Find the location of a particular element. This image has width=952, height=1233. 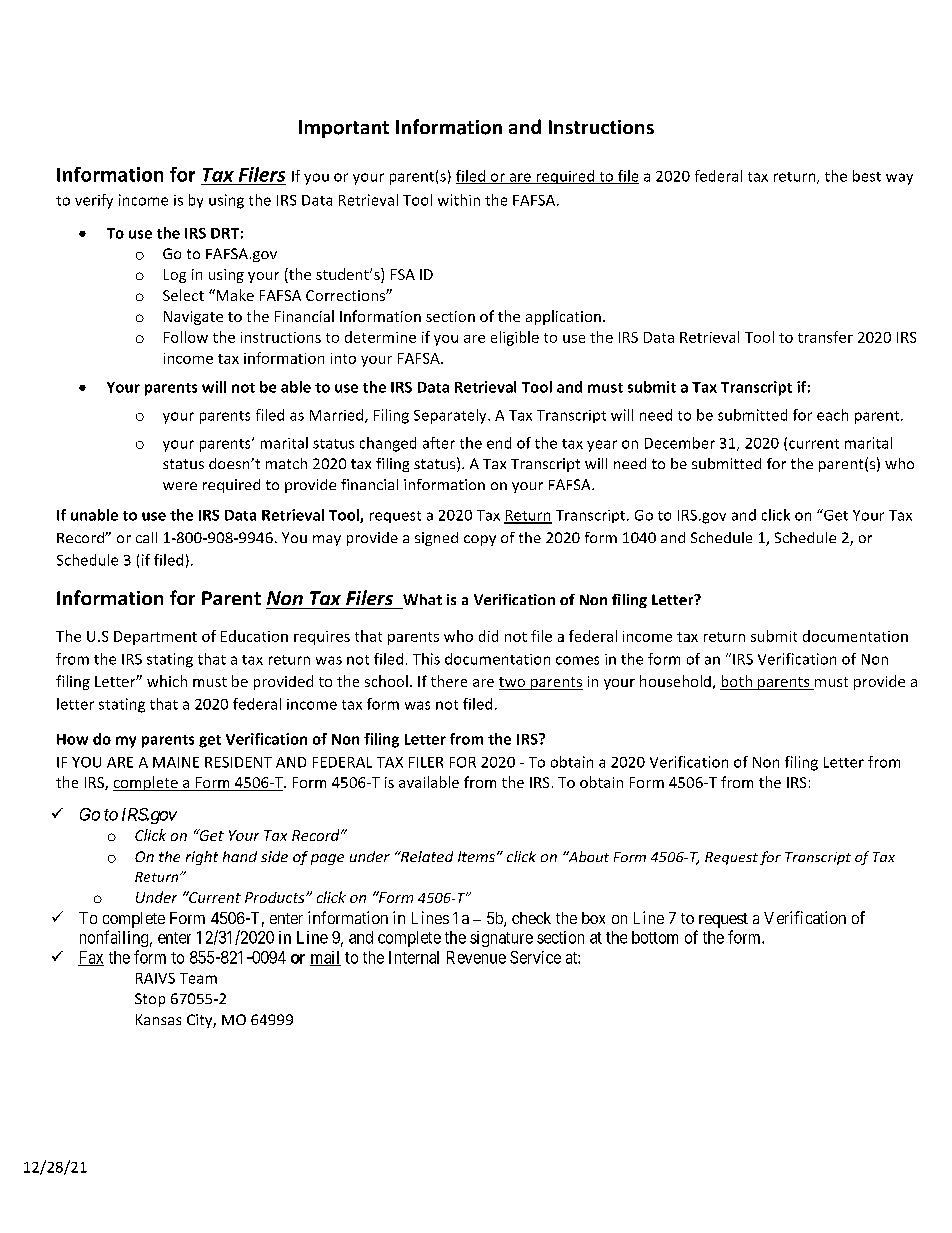

end is located at coordinates (499, 443).
